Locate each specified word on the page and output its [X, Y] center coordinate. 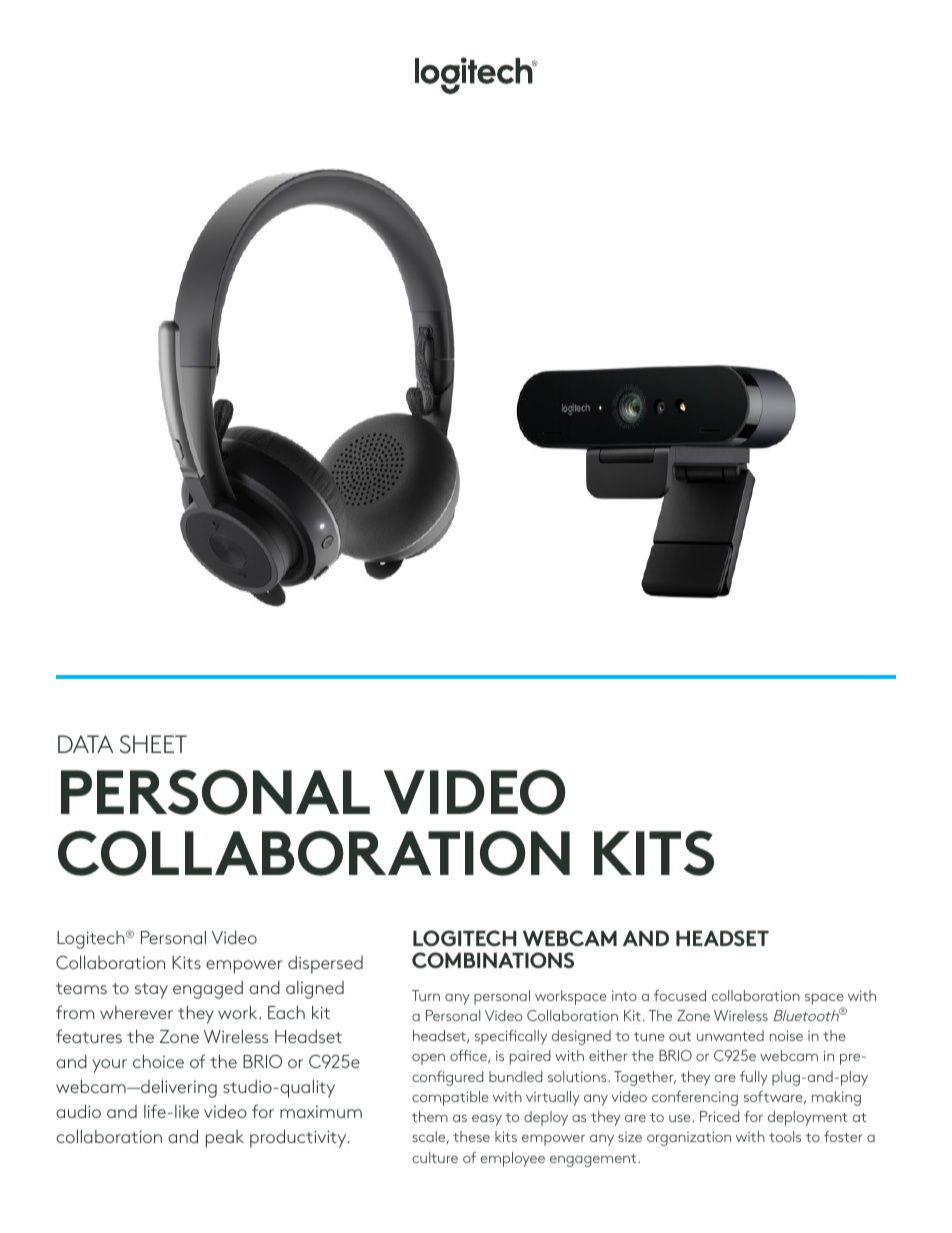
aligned [315, 990]
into [624, 996]
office [469, 1056]
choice [158, 1061]
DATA [85, 744]
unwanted [730, 1035]
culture [435, 1157]
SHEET [153, 744]
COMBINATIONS [493, 960]
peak [225, 1139]
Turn [426, 995]
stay [151, 991]
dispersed [325, 965]
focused [680, 995]
